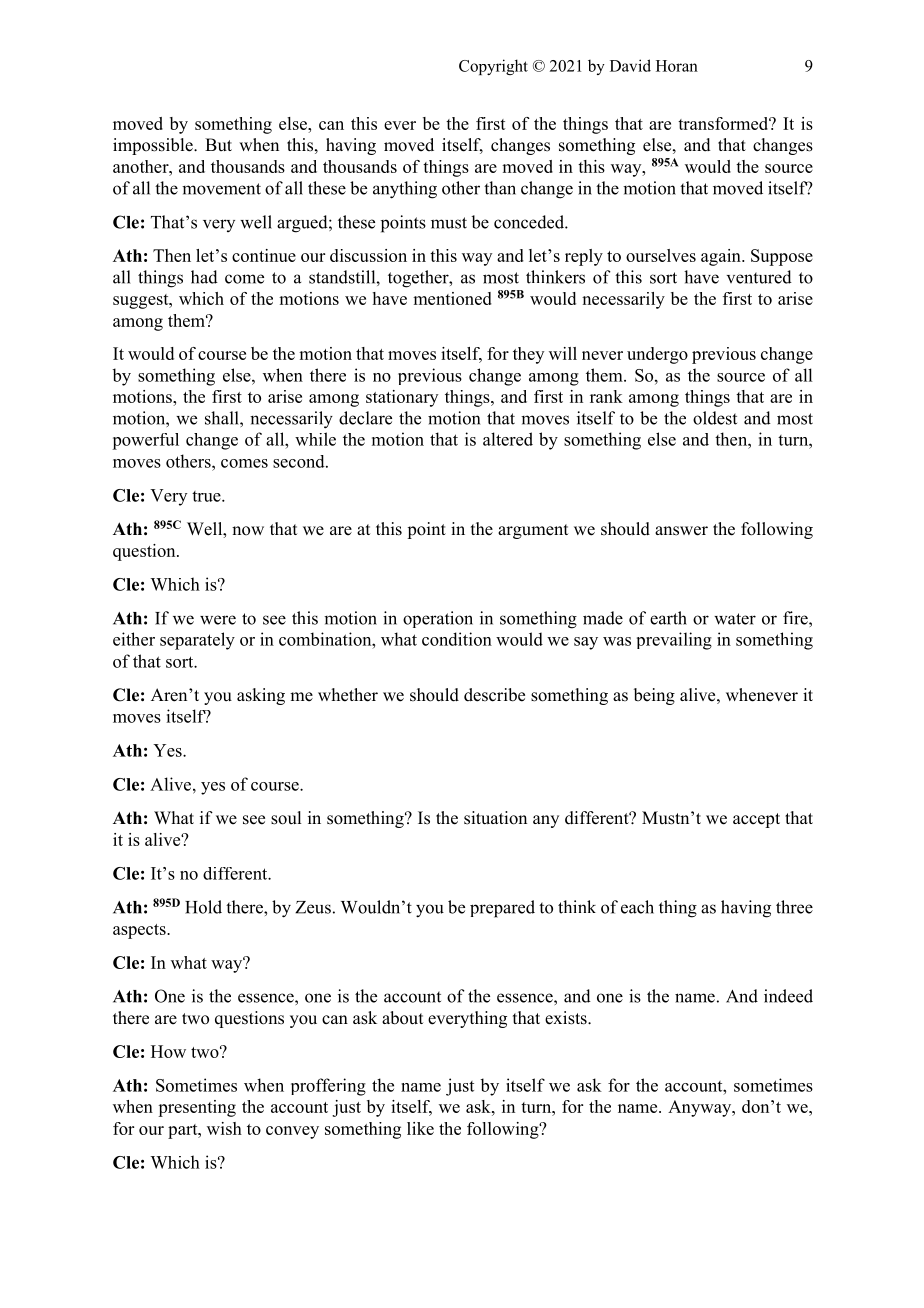  Describe the element at coordinates (788, 996) in the document. I see `indeed` at that location.
